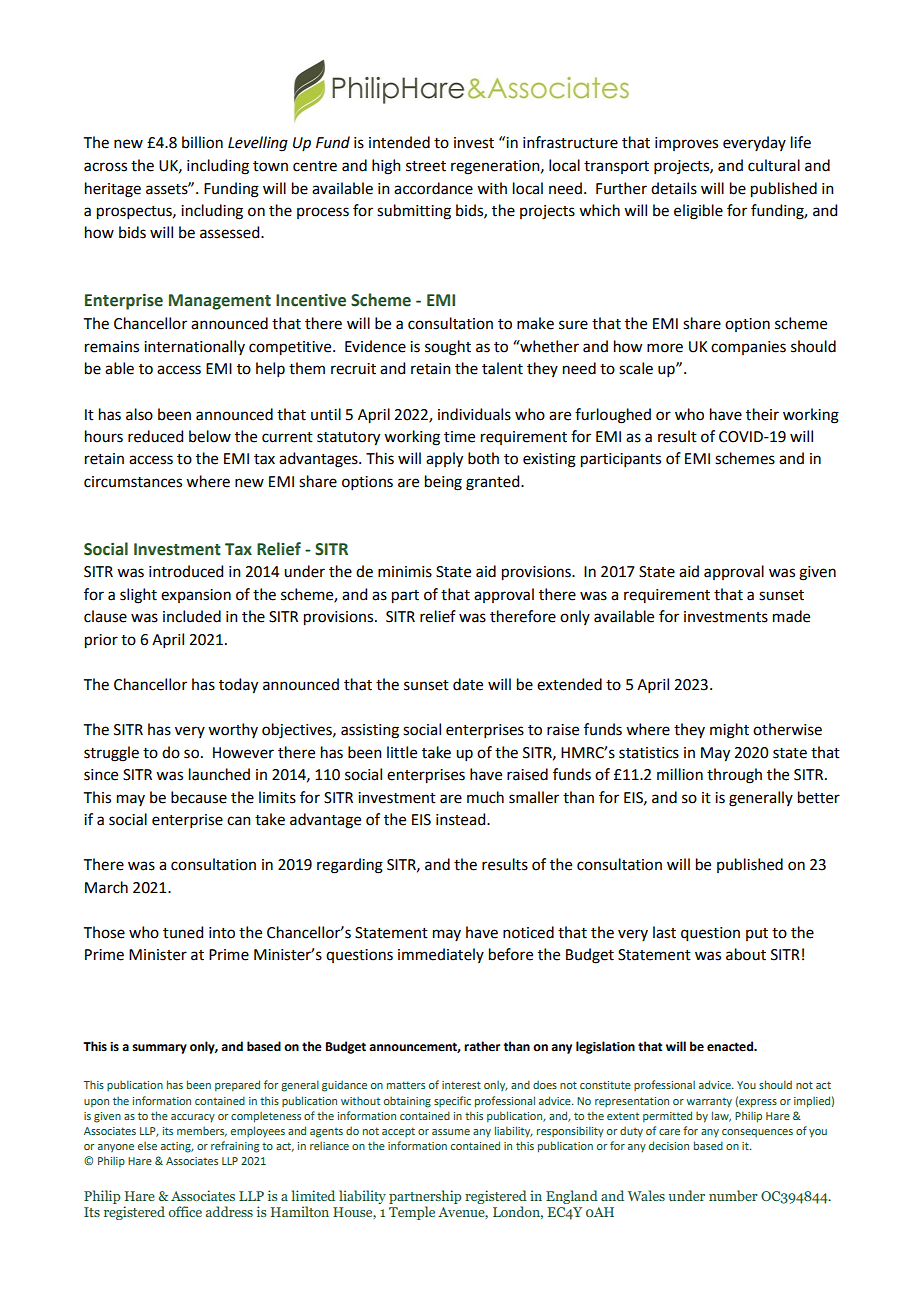 This image has width=924, height=1308. Describe the element at coordinates (774, 165) in the image. I see `cultural` at that location.
